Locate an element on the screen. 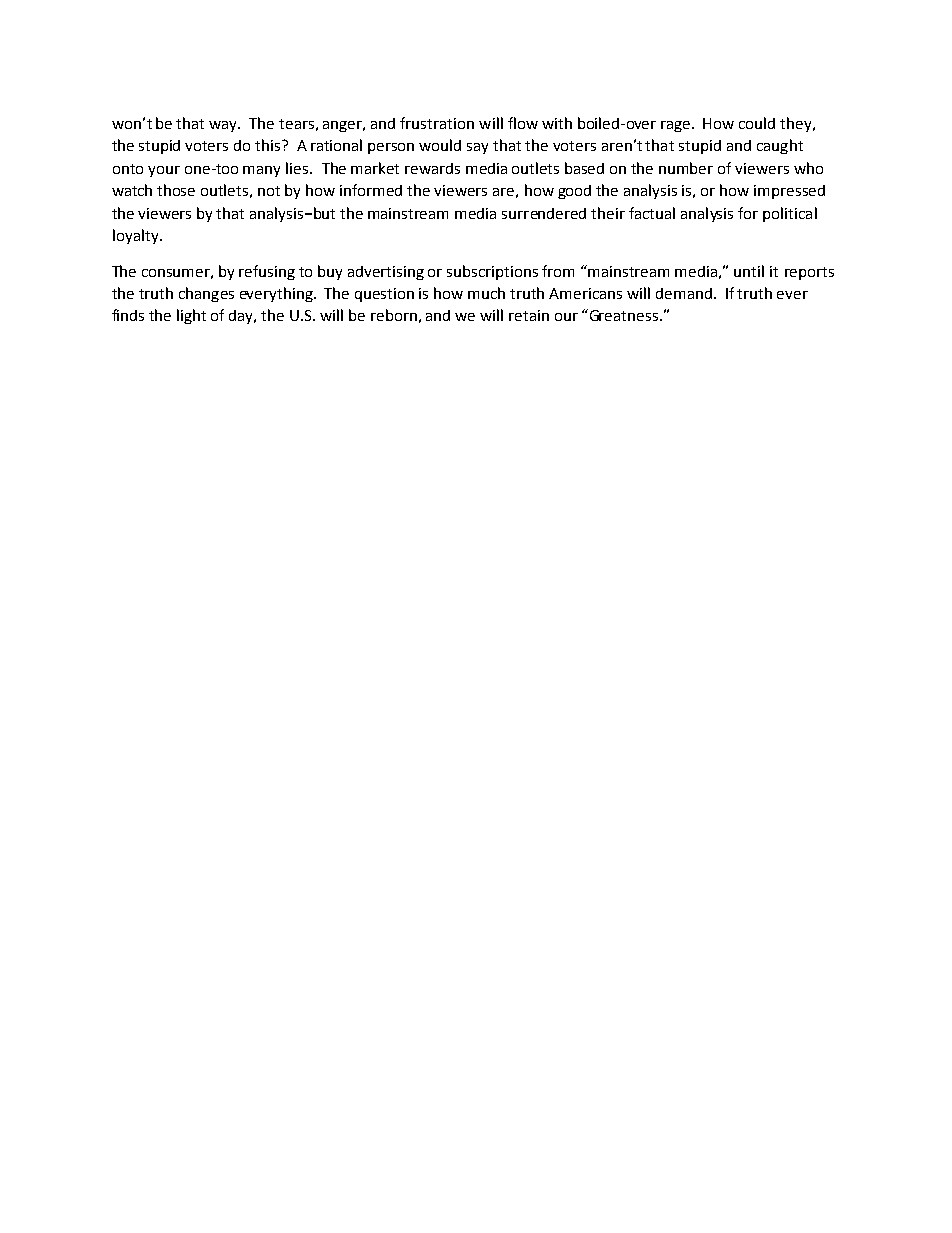  subscriptions is located at coordinates (492, 272).
